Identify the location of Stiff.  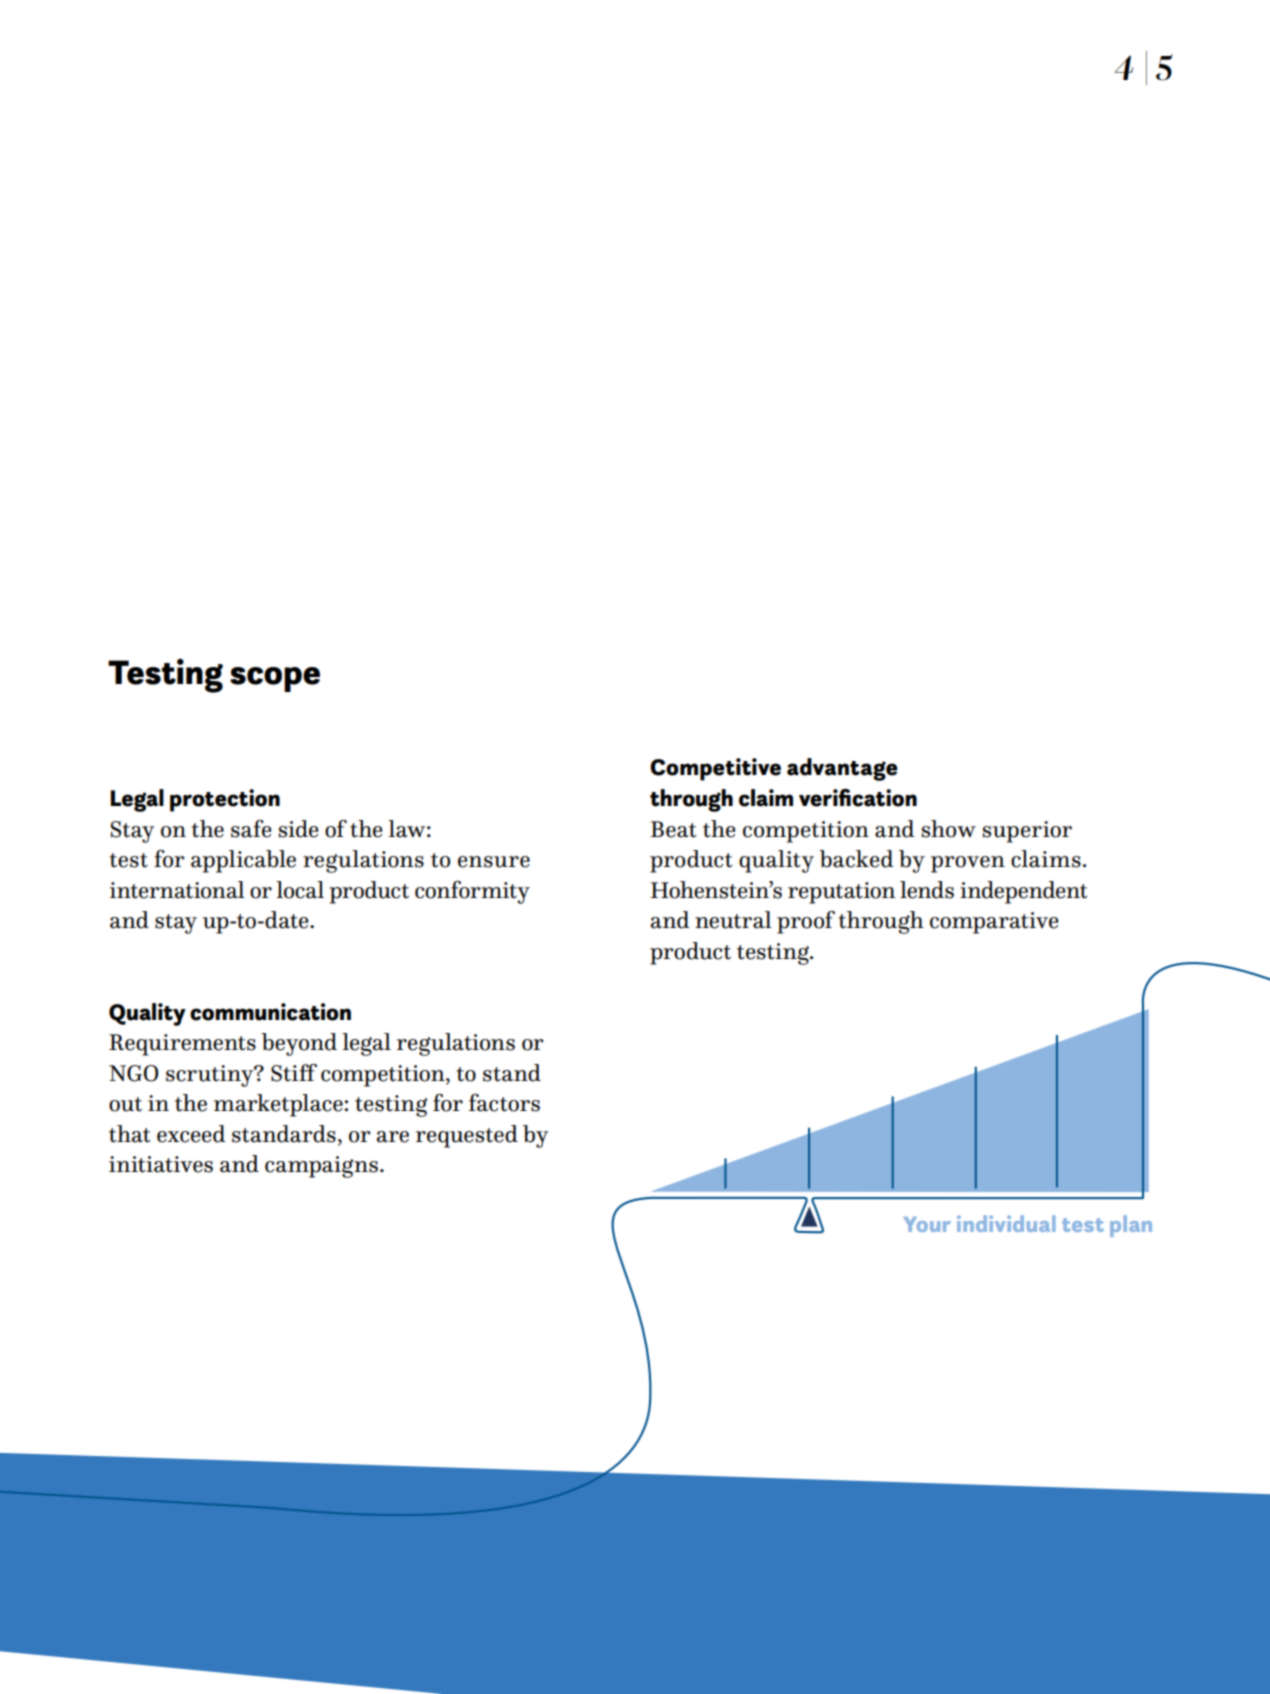
(294, 1073).
